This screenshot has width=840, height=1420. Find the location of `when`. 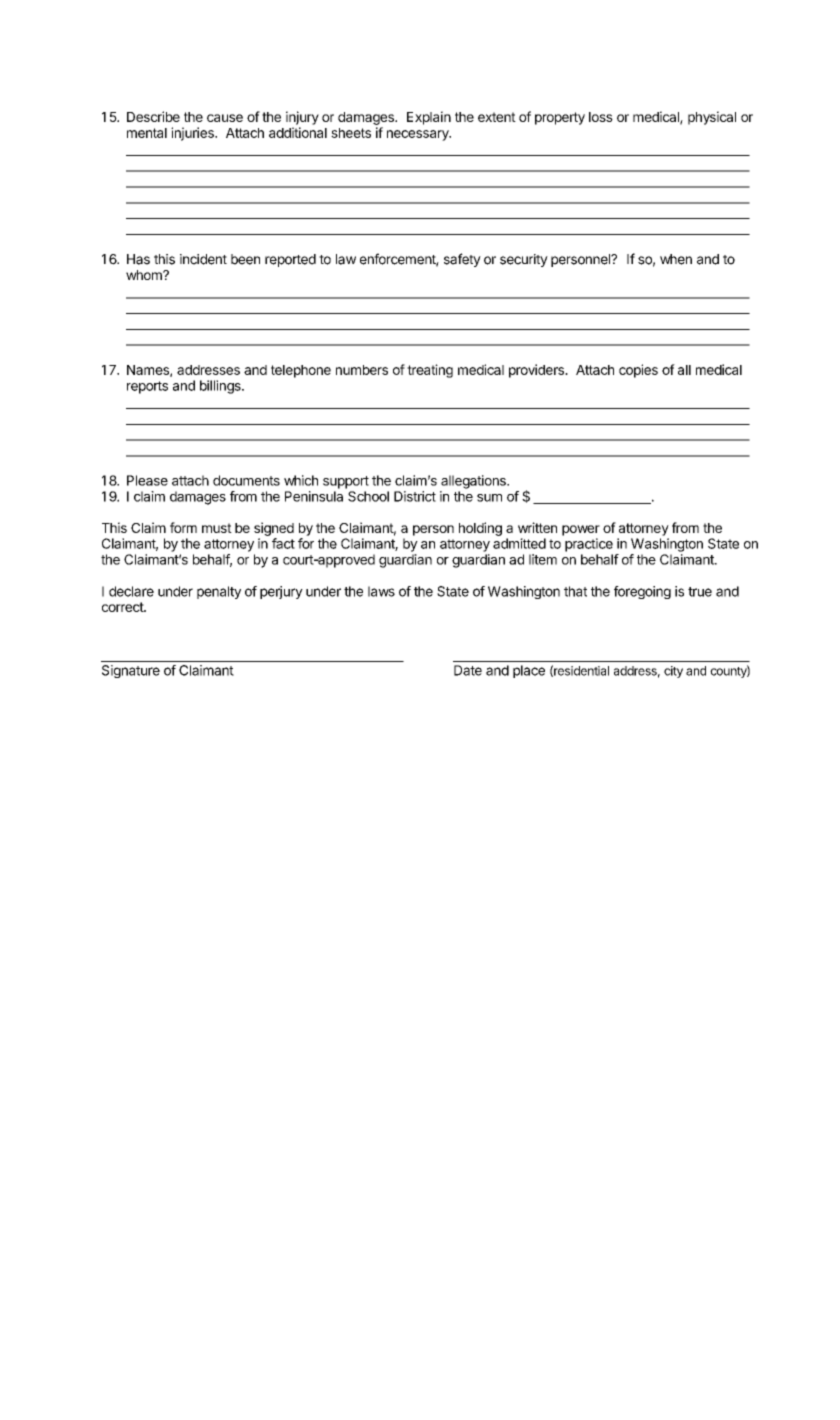

when is located at coordinates (676, 259).
